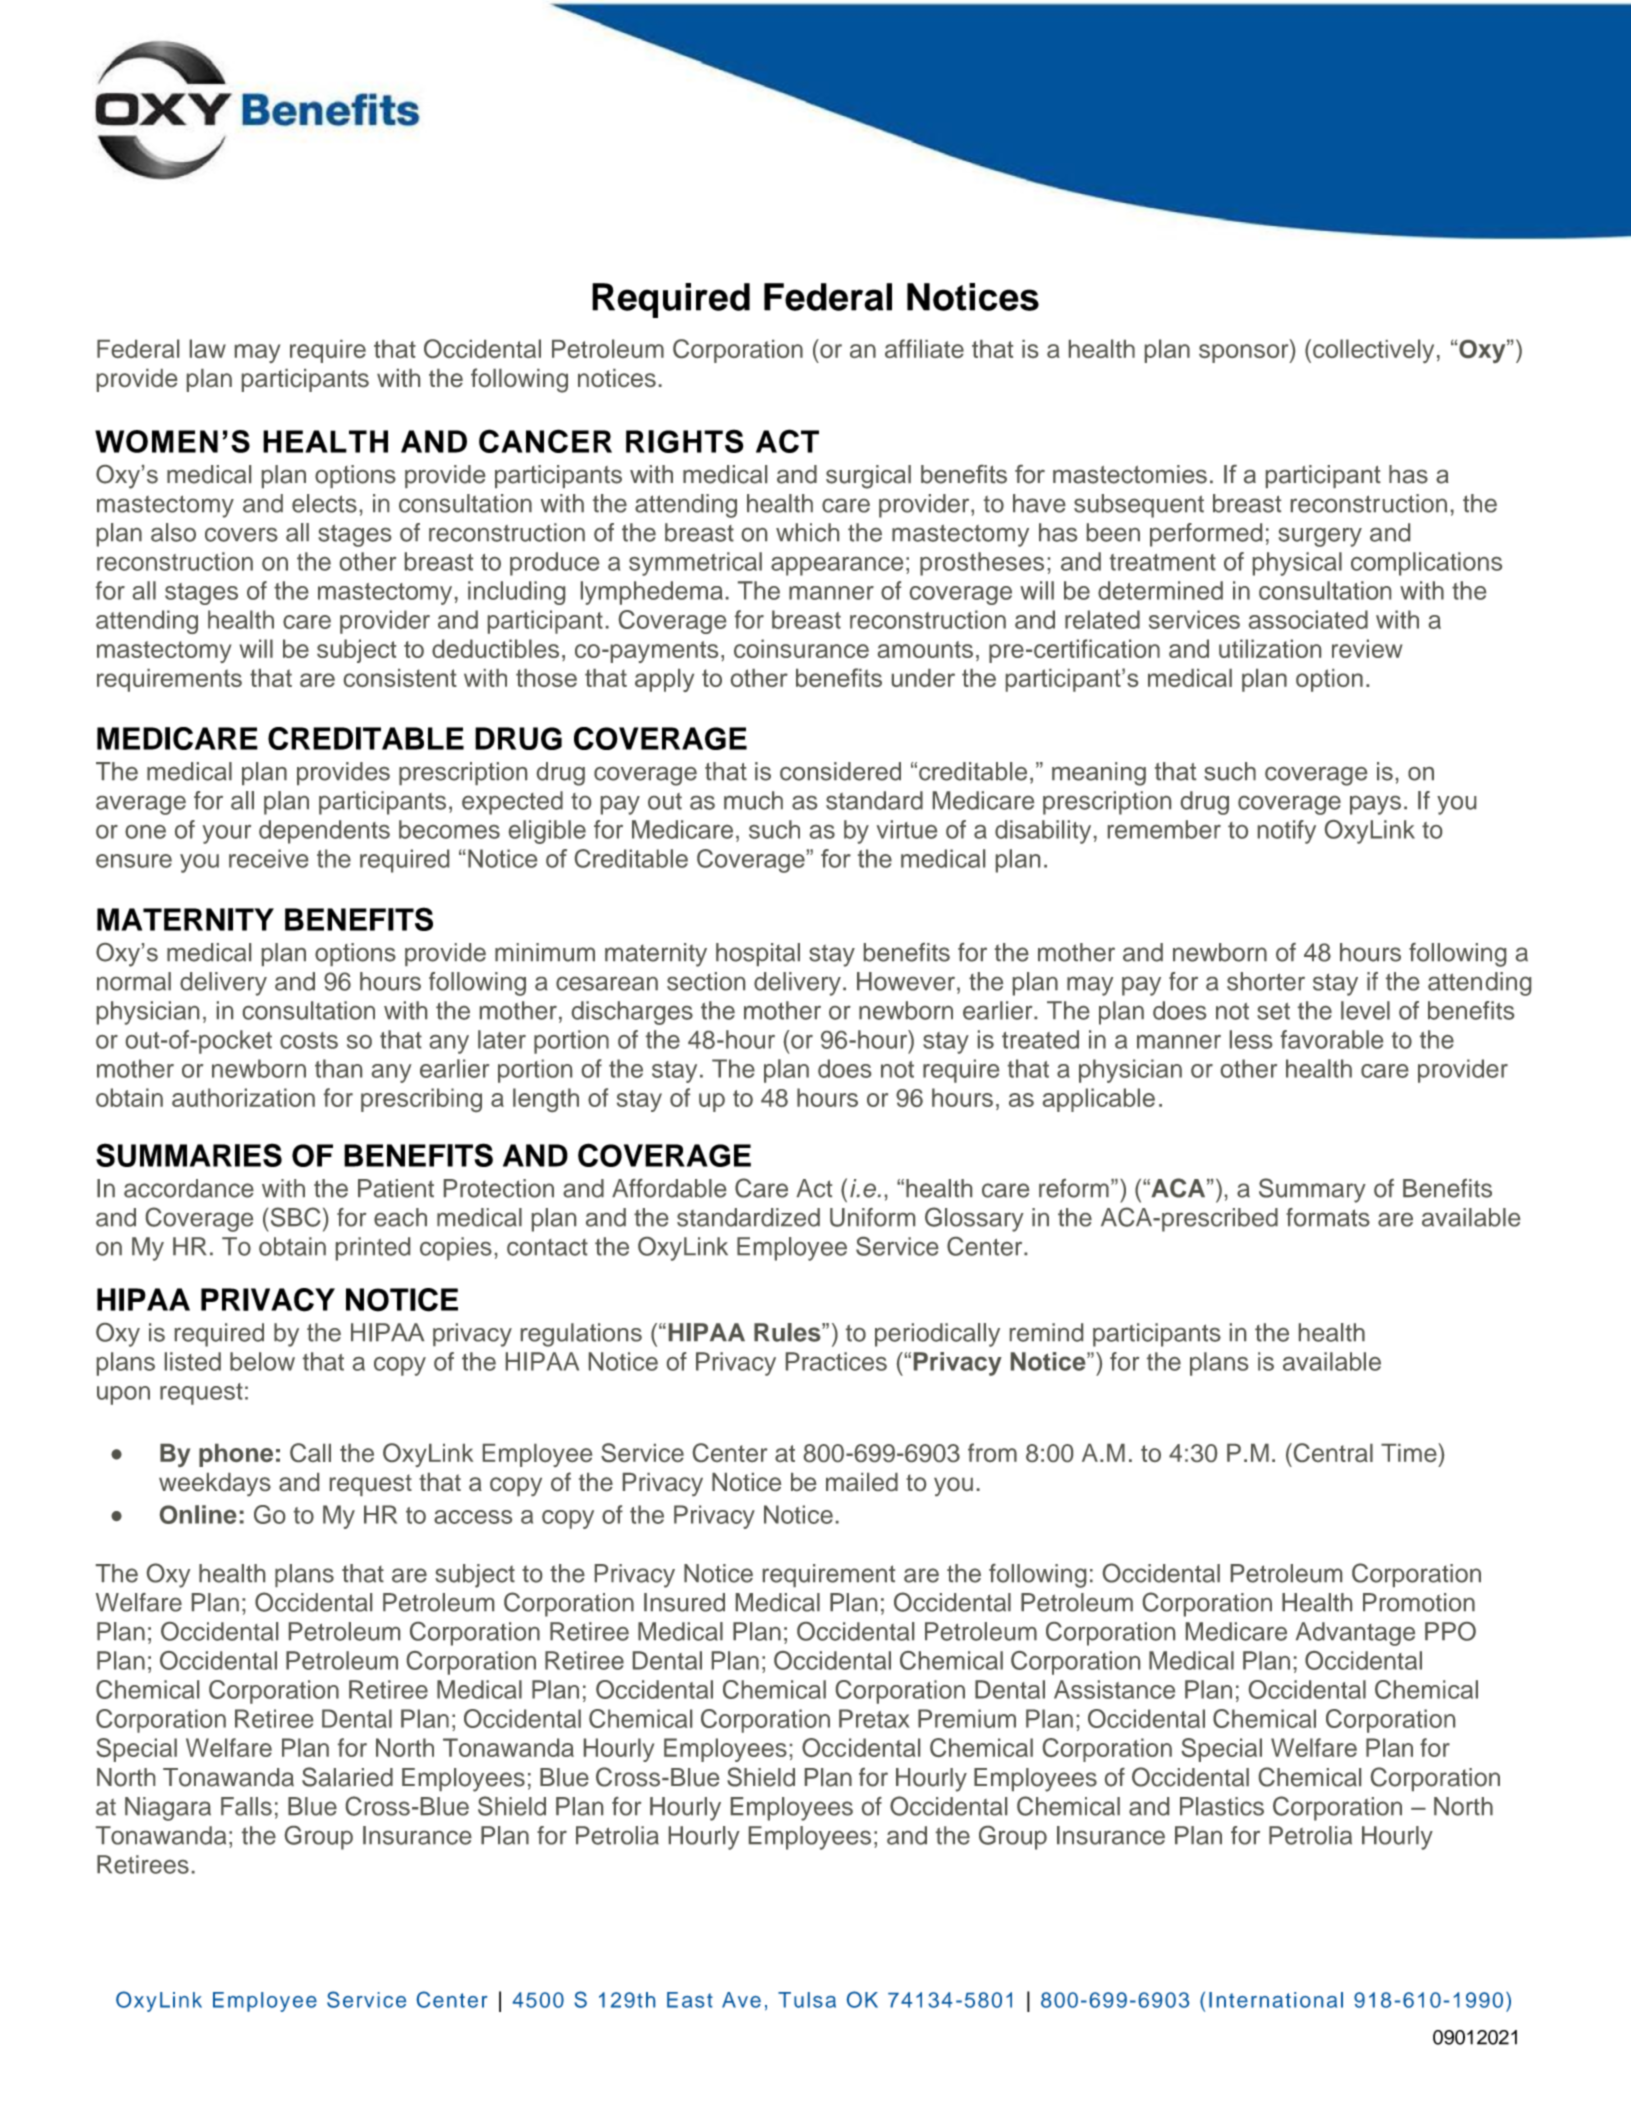 The height and width of the screenshot is (2110, 1631). What do you see at coordinates (198, 1514) in the screenshot?
I see `Online` at bounding box center [198, 1514].
